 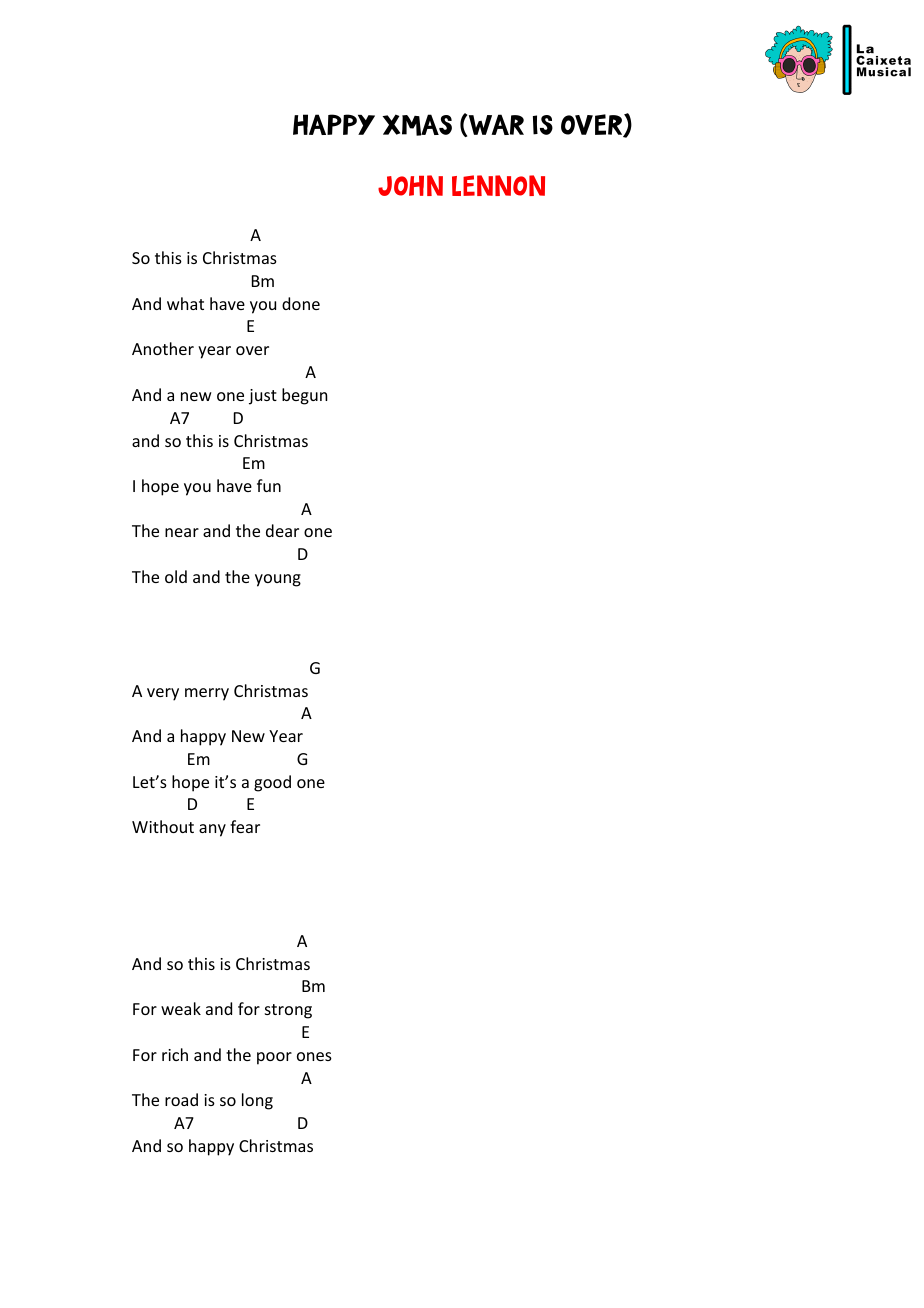 I want to click on good, so click(x=272, y=783).
